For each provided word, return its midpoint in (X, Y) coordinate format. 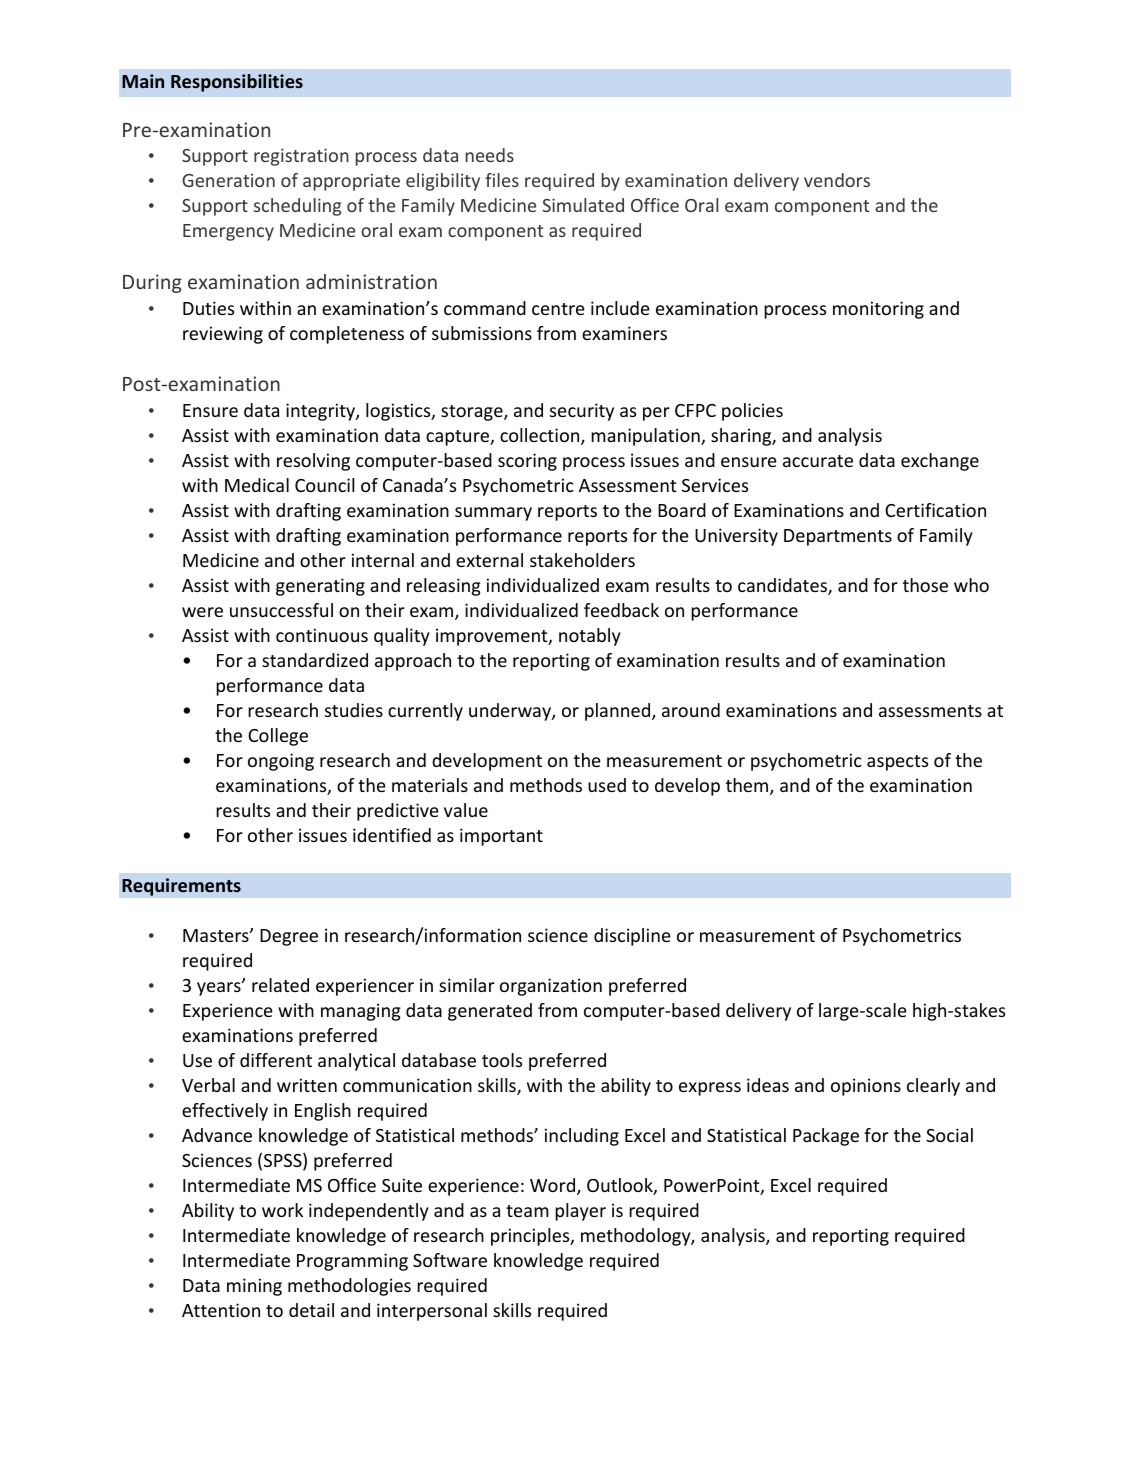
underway (511, 712)
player (580, 1212)
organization (551, 987)
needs (490, 155)
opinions (866, 1087)
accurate (818, 461)
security (582, 412)
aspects (897, 763)
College (278, 737)
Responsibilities (237, 83)
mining (254, 1287)
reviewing (223, 335)
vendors (837, 180)
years (220, 988)
